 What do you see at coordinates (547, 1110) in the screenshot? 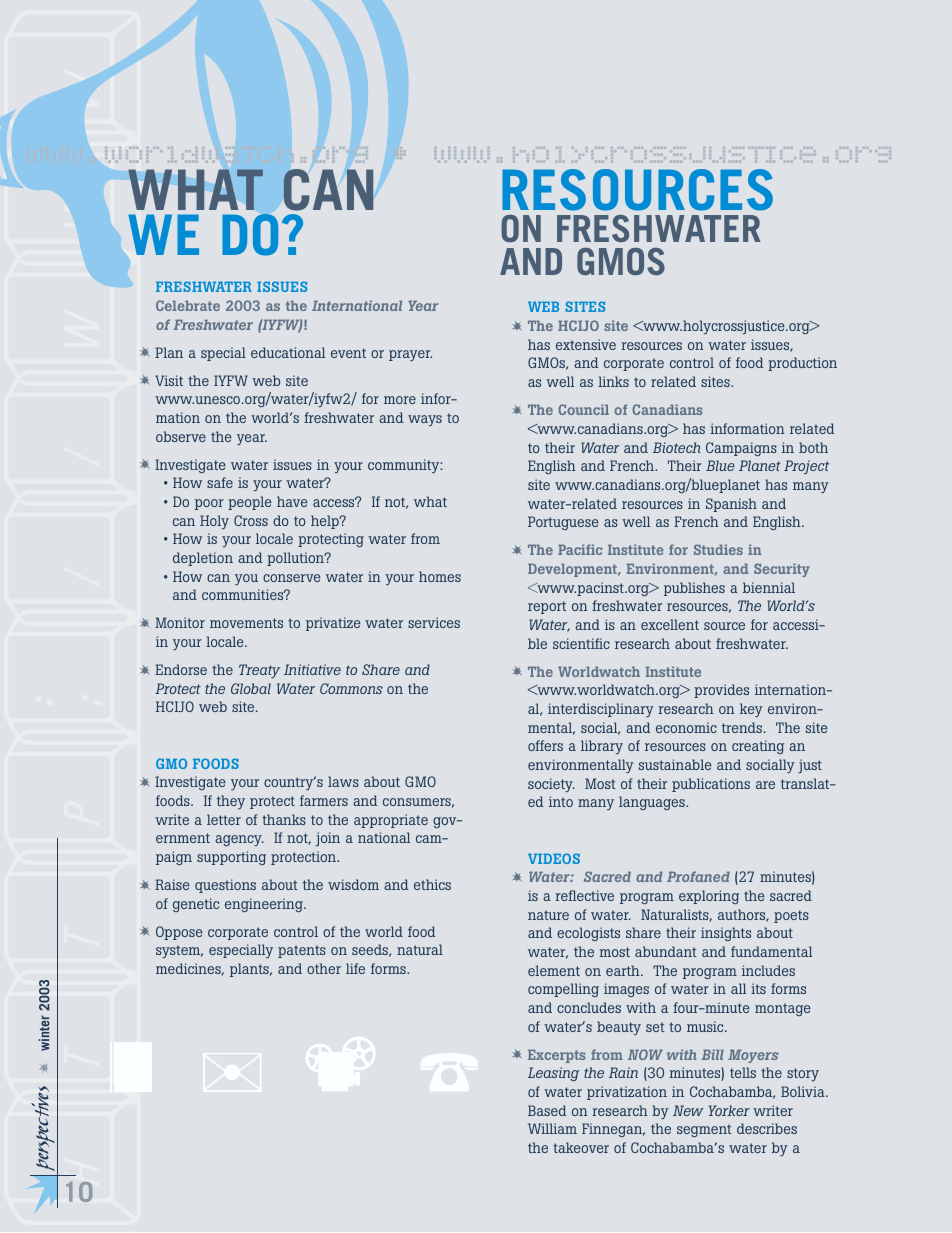
I see `Based` at bounding box center [547, 1110].
